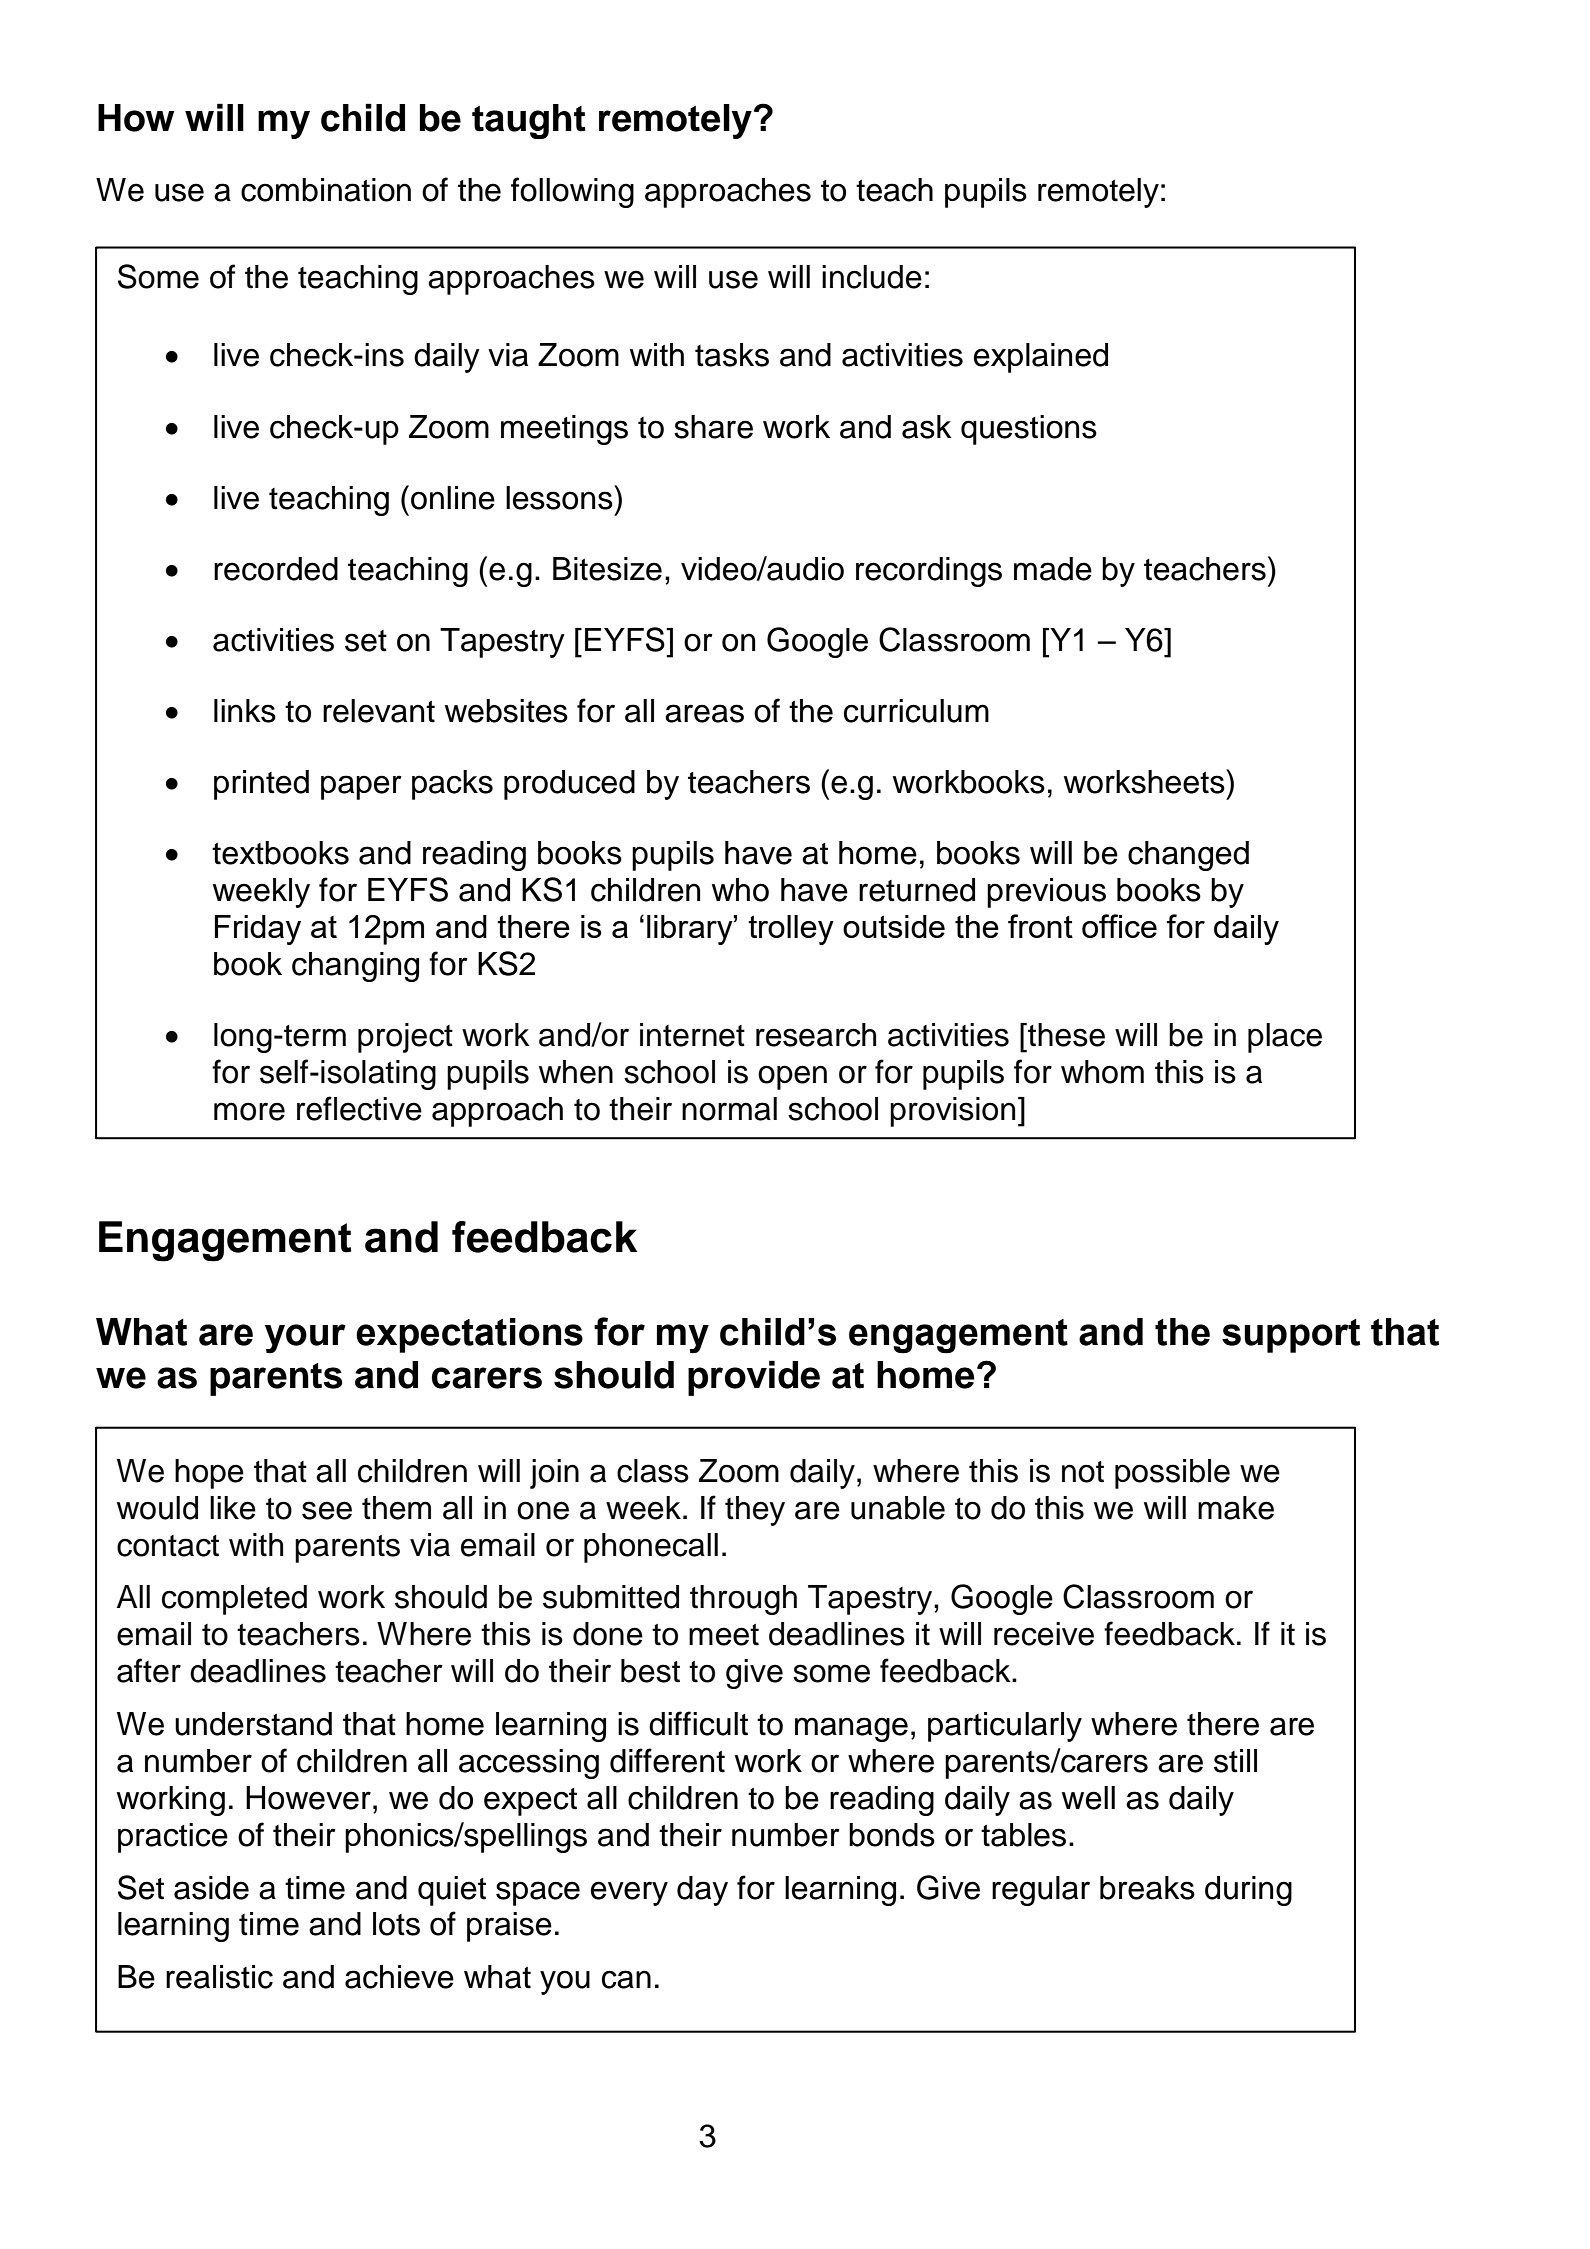 This page has width=1590, height=2249. What do you see at coordinates (1147, 1888) in the page?
I see `breaks` at bounding box center [1147, 1888].
